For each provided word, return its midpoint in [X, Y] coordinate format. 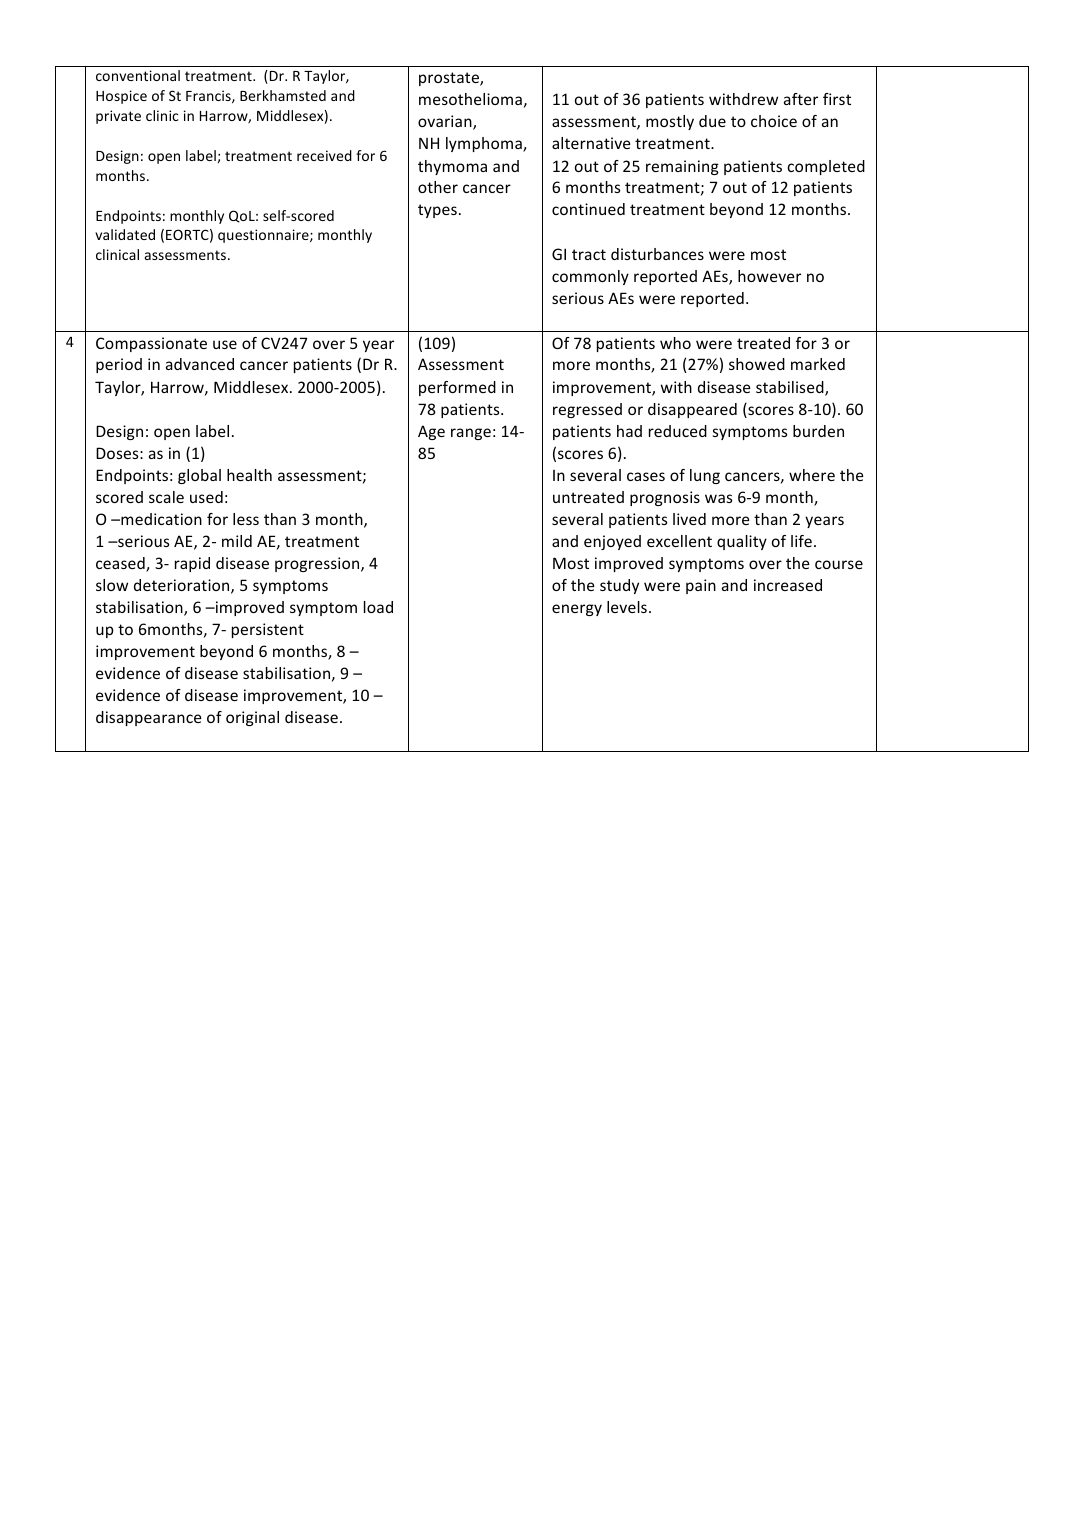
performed [457, 388]
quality [742, 542]
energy [577, 610]
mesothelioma [470, 99]
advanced [200, 364]
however [769, 276]
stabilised [791, 388]
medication [160, 519]
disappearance [148, 718]
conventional [138, 75]
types [437, 211]
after [801, 99]
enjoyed [612, 542]
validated [125, 234]
